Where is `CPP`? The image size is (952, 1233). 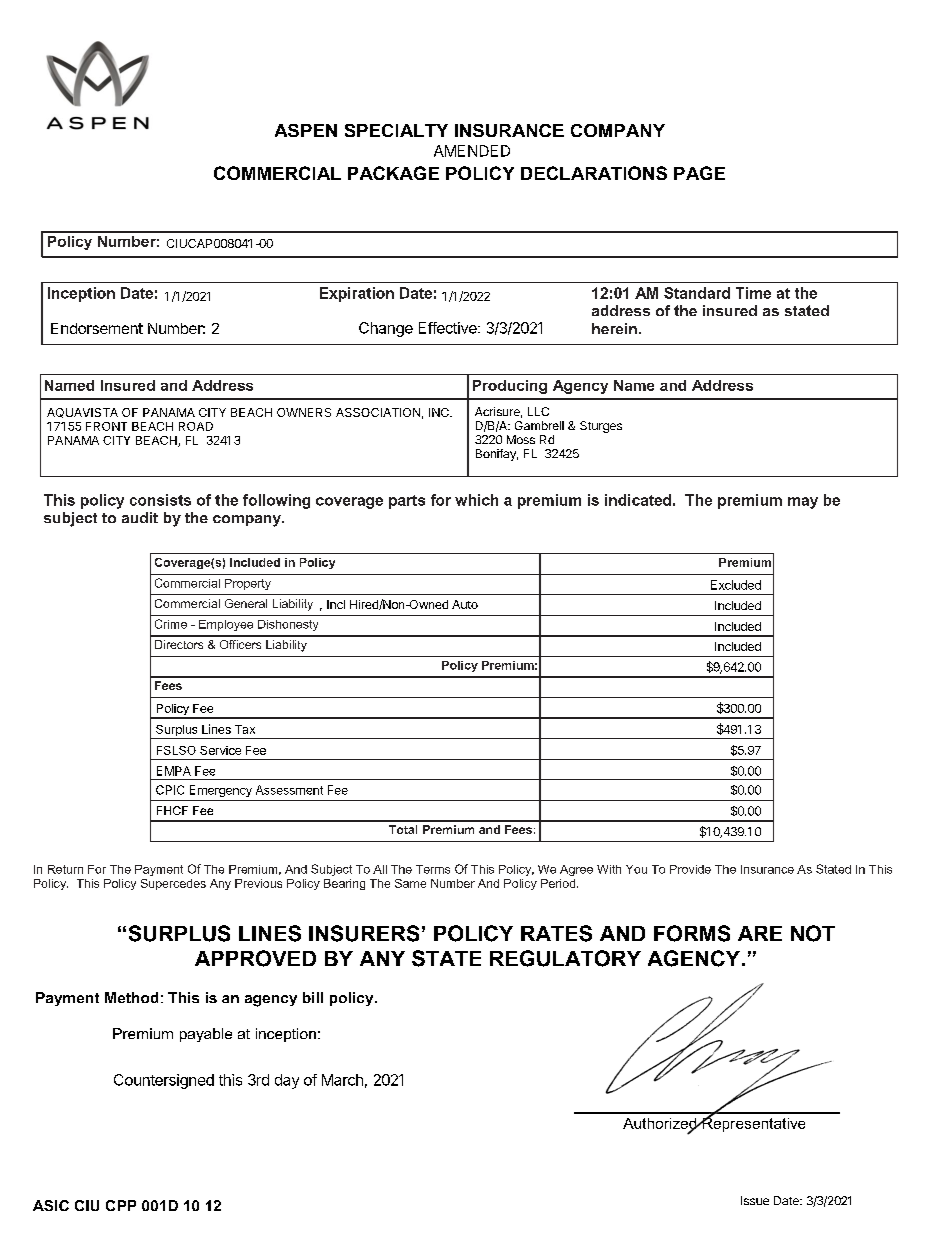 CPP is located at coordinates (121, 1205).
